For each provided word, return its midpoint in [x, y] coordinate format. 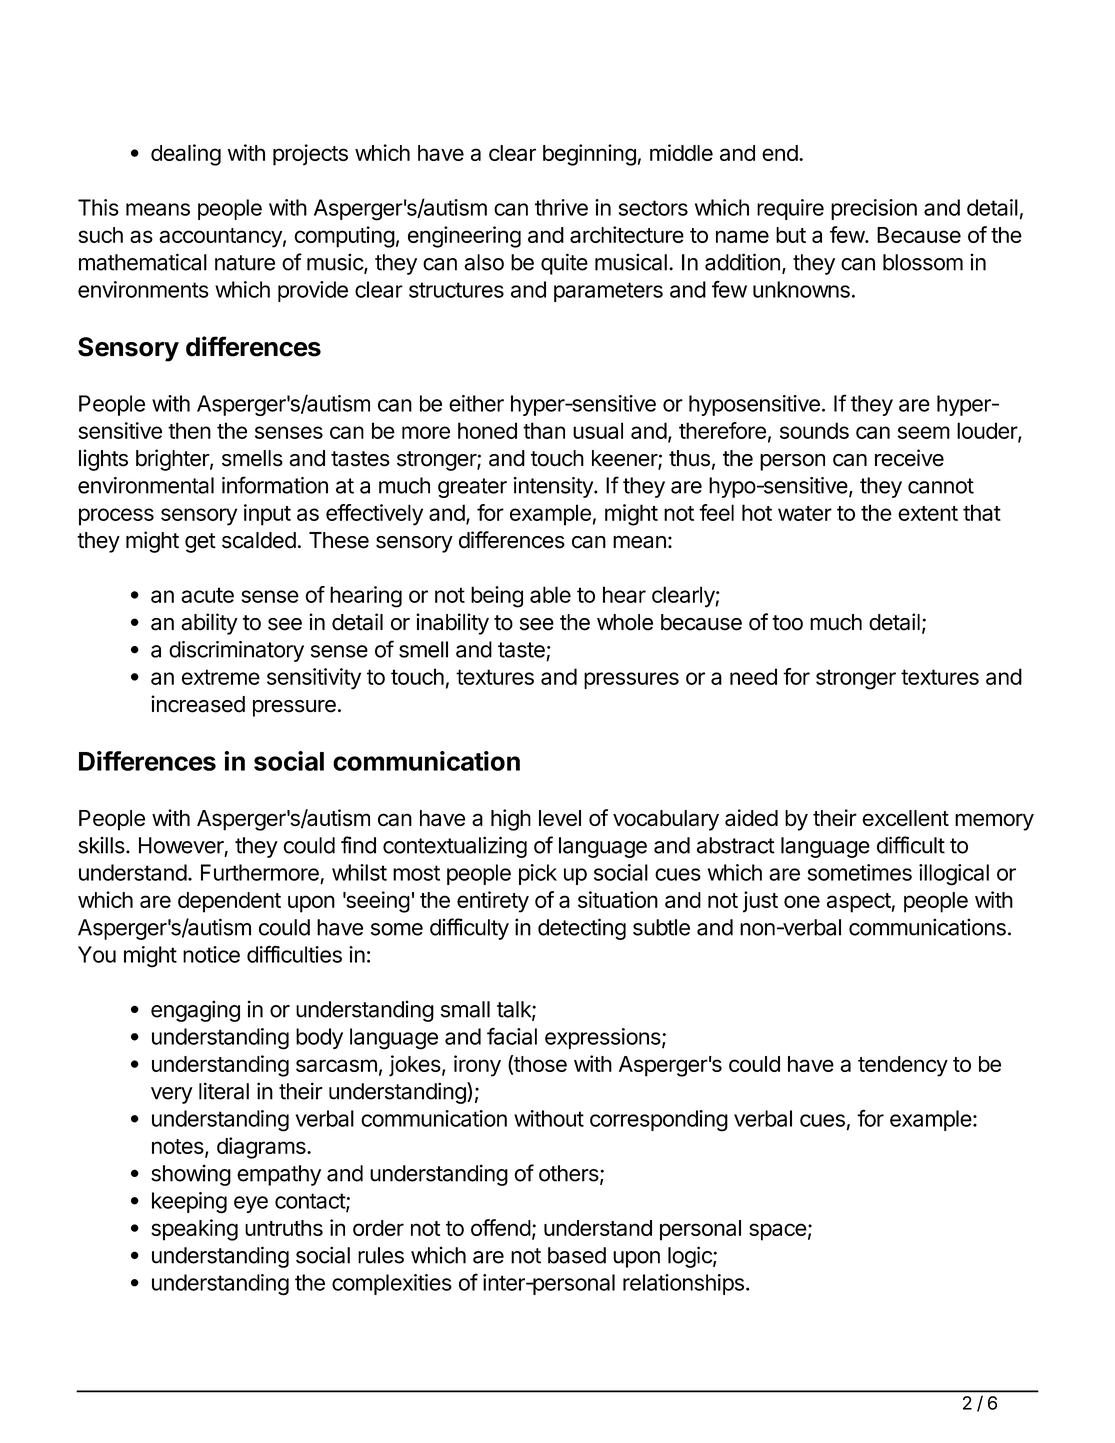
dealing [186, 155]
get [200, 543]
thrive [561, 207]
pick [538, 874]
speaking [194, 1230]
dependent [229, 902]
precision [874, 209]
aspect [859, 903]
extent [928, 513]
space [778, 1232]
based [577, 1255]
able [550, 594]
